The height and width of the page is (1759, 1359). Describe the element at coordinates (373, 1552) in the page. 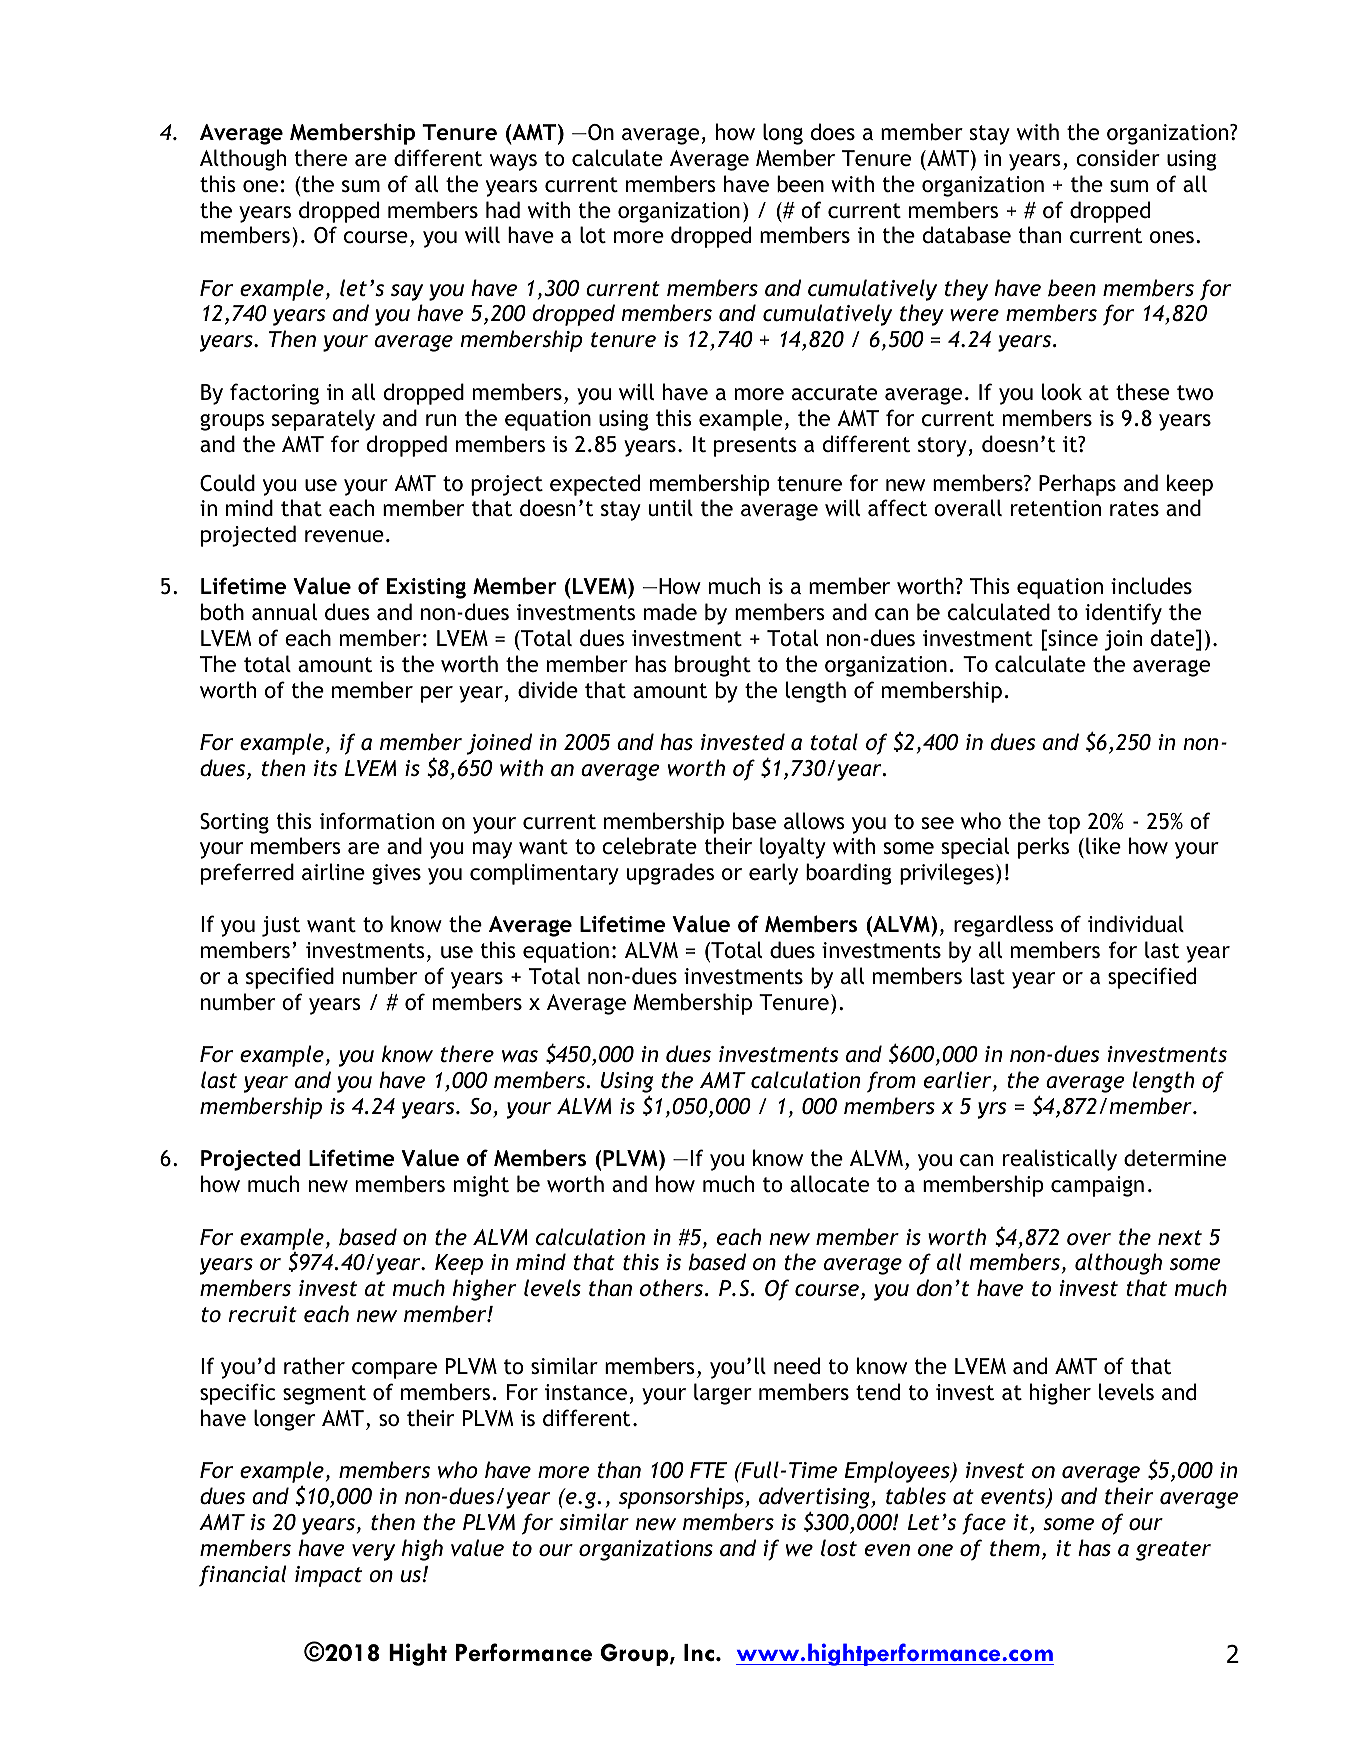

I see `very` at that location.
